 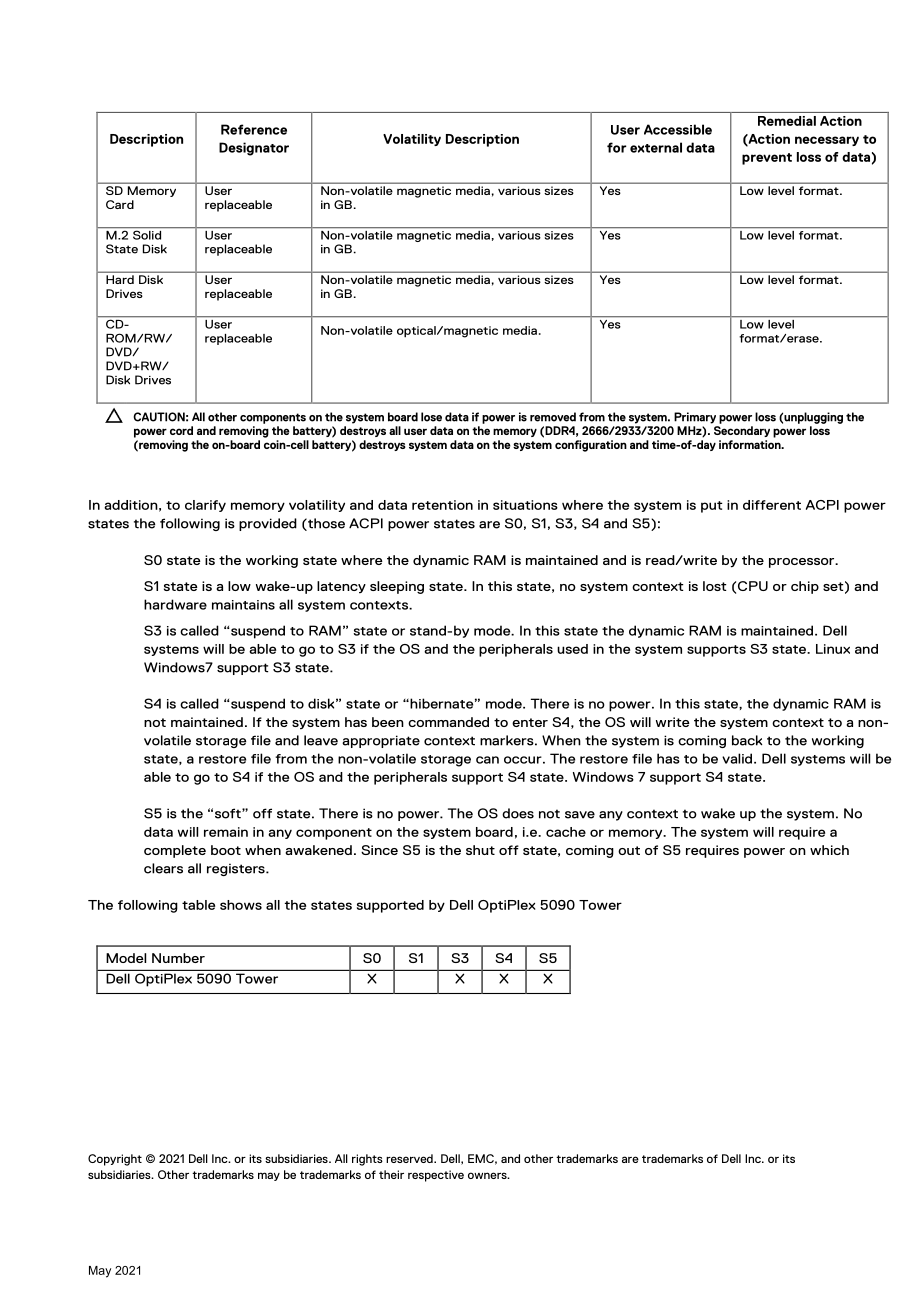 I want to click on Designator, so click(x=254, y=149).
